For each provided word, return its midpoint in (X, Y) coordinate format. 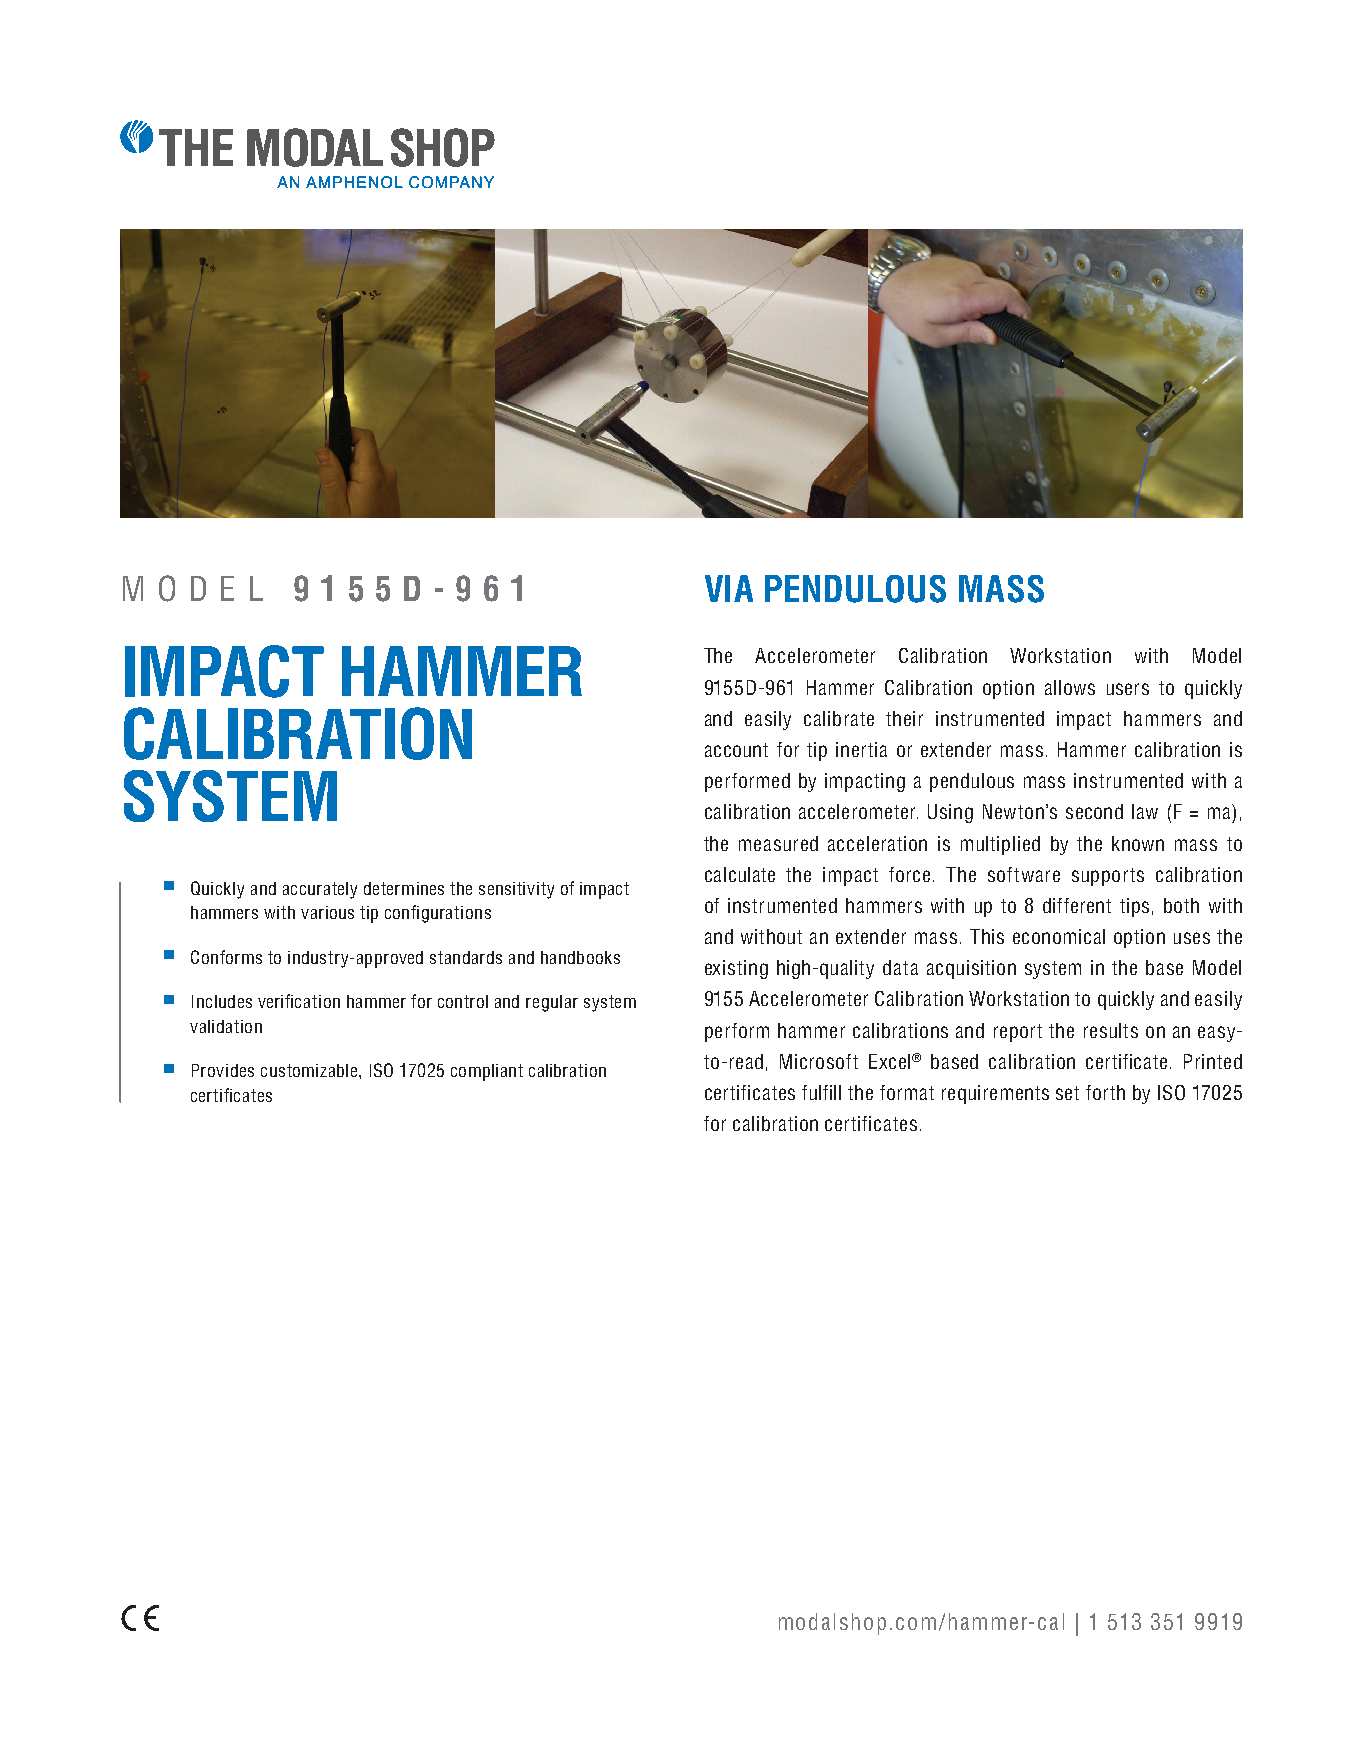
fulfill (821, 1092)
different (1077, 905)
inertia (861, 749)
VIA (729, 588)
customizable (310, 1070)
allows (1070, 687)
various (327, 912)
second (1094, 811)
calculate (740, 874)
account (736, 750)
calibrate (839, 718)
